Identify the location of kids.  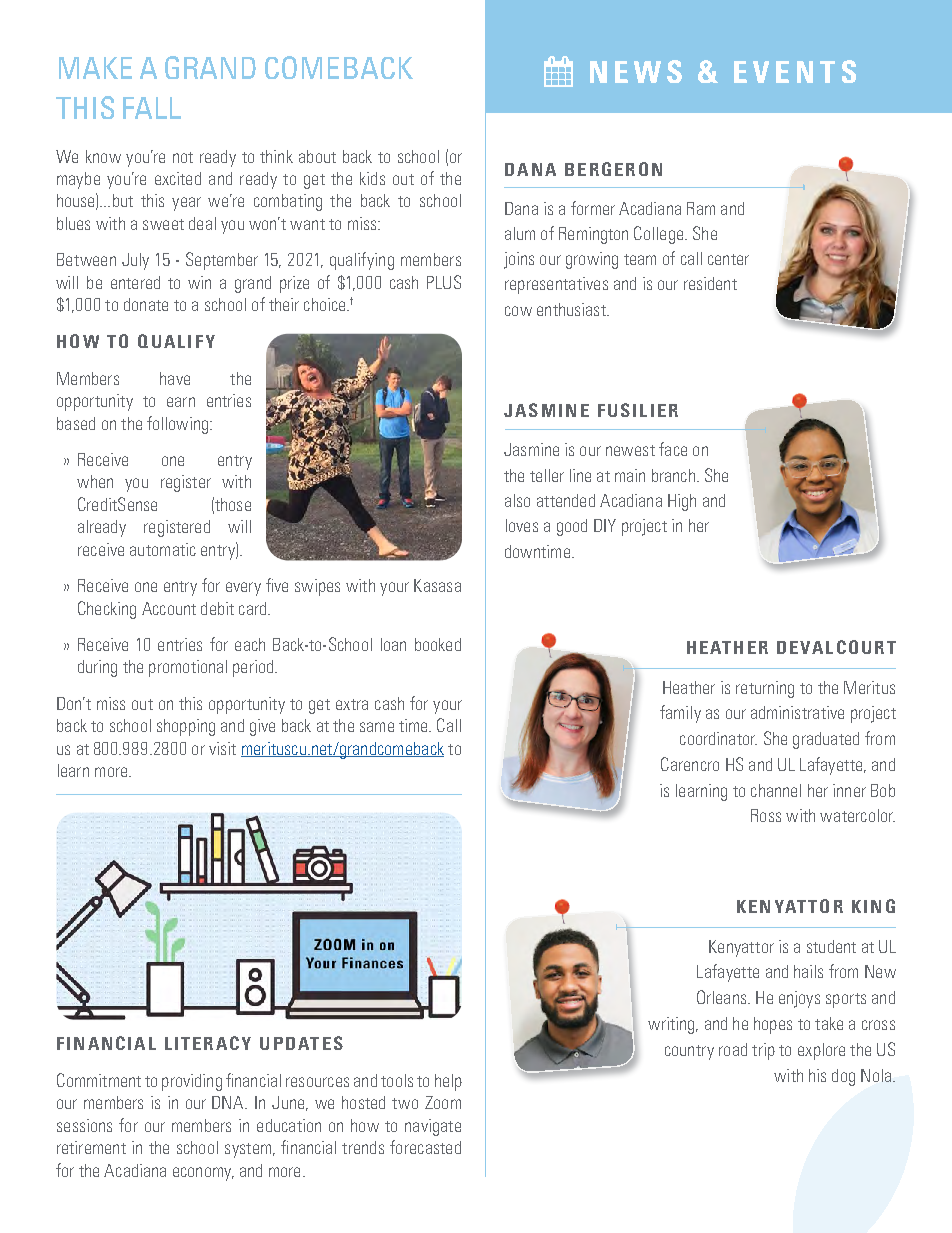
(372, 178).
